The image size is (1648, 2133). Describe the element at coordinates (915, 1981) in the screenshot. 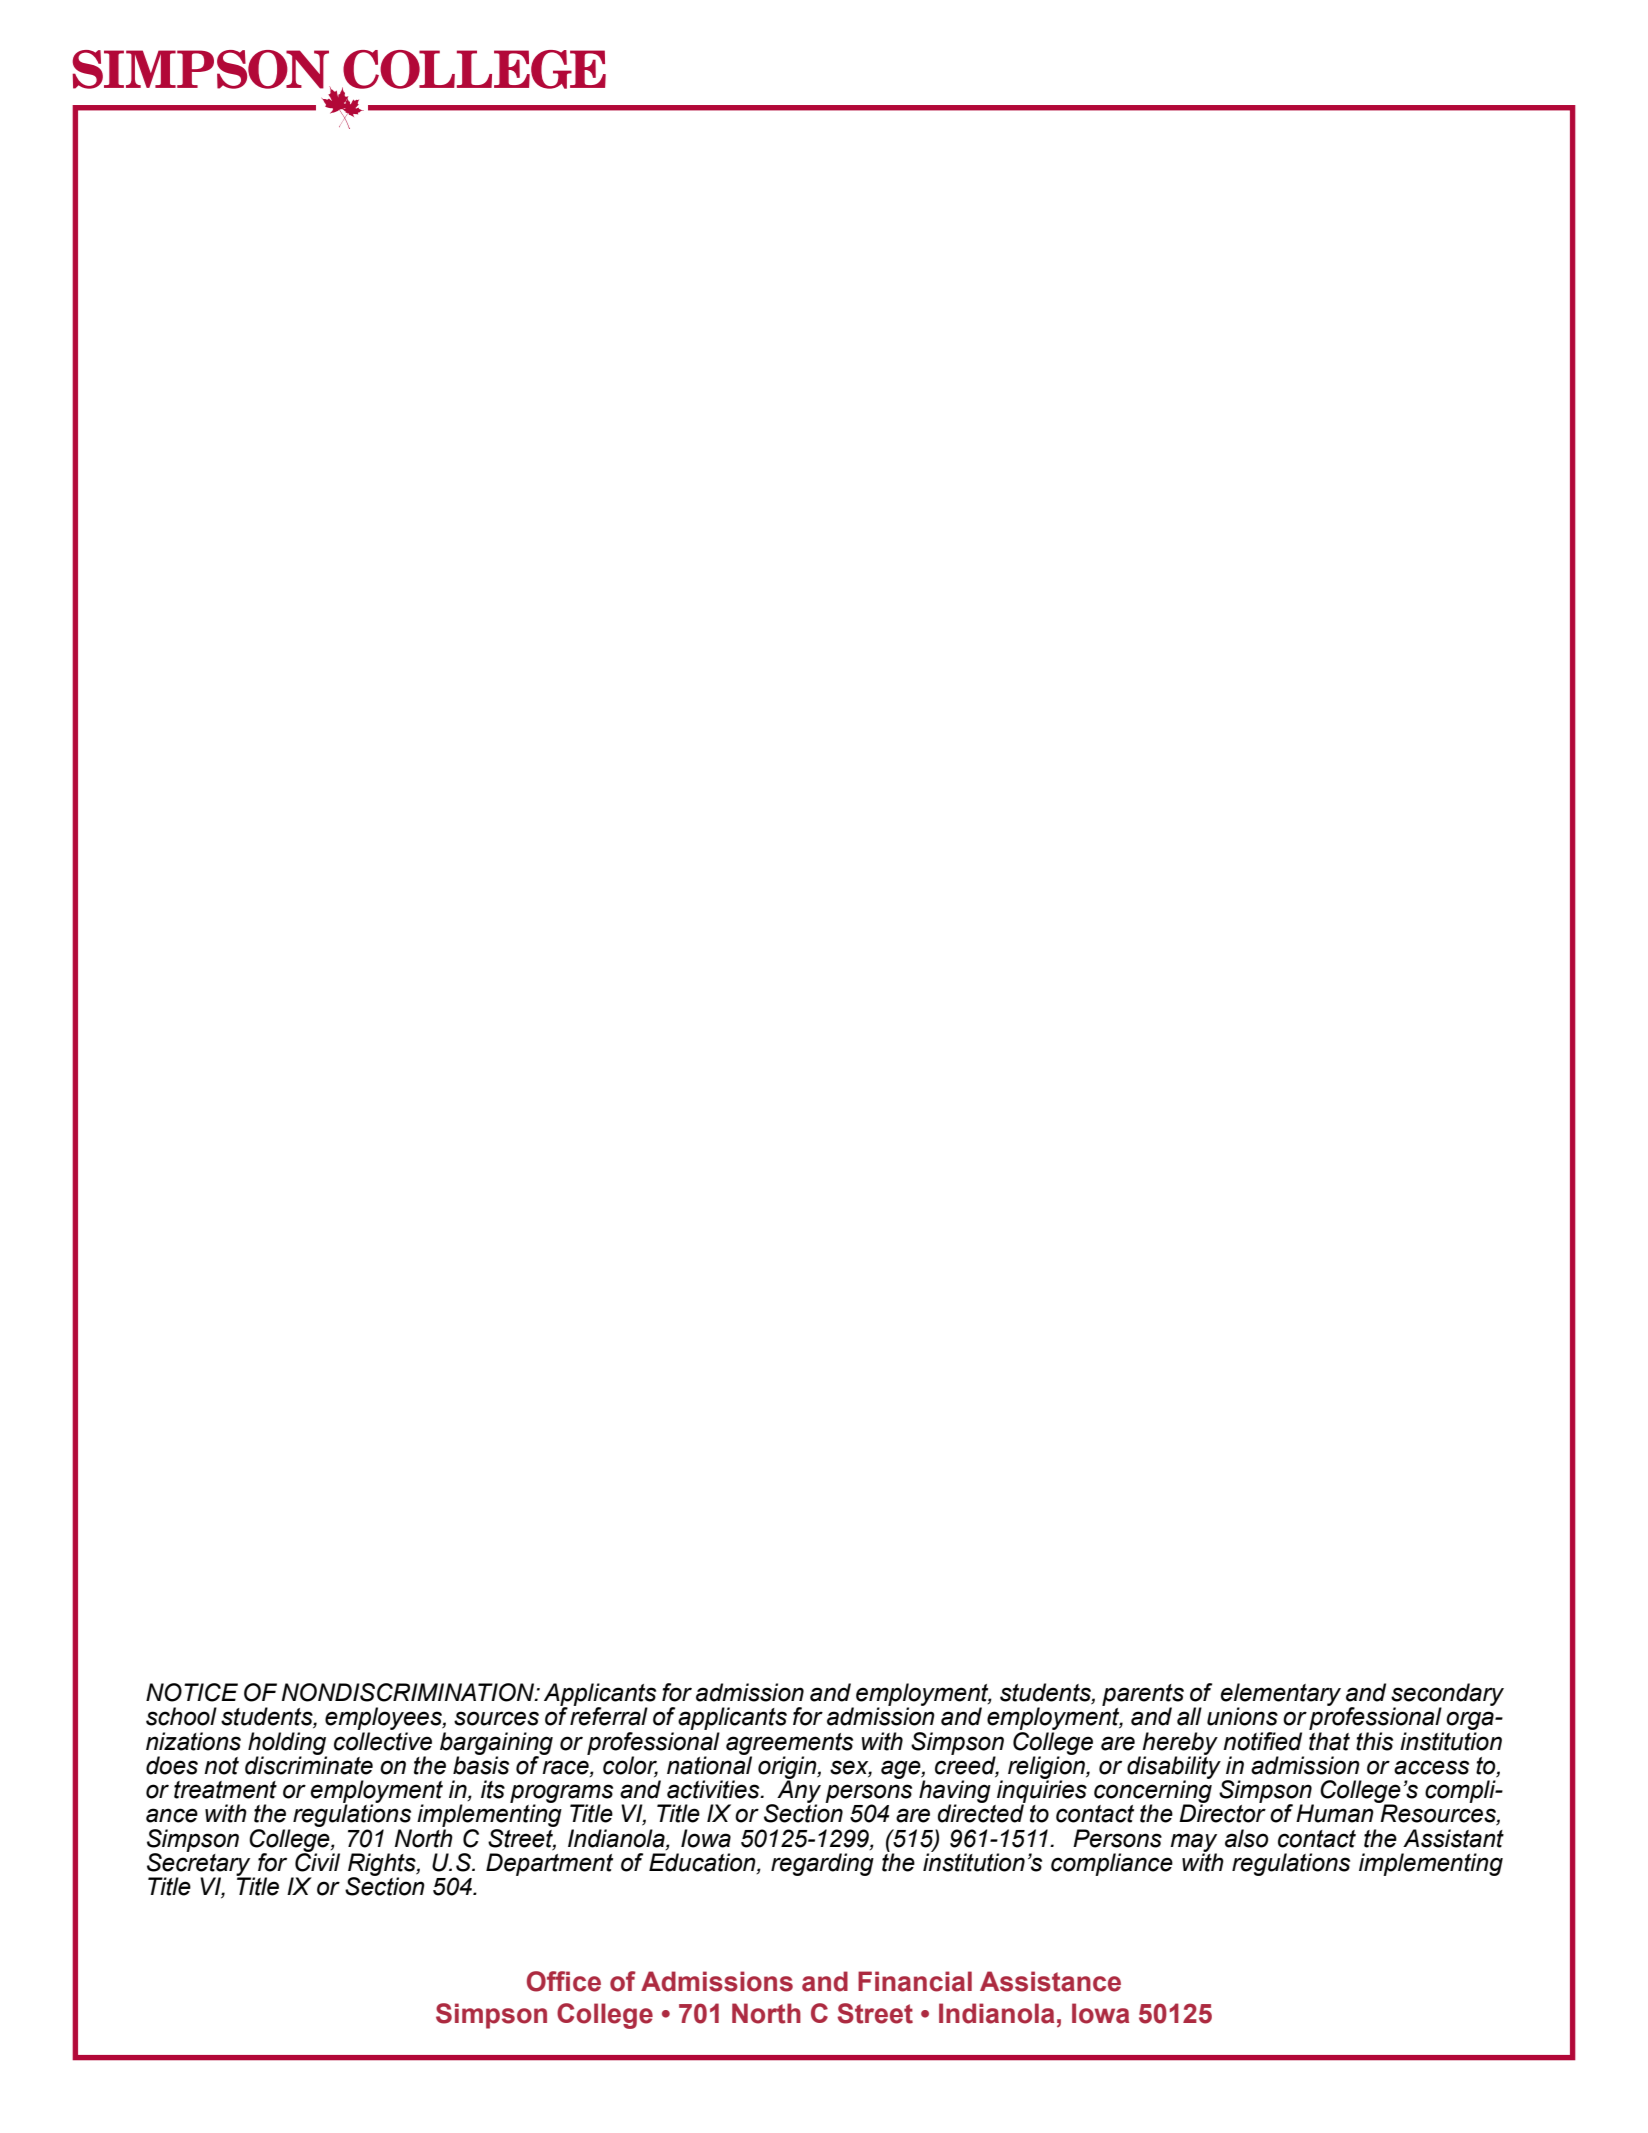

I see `Financial` at that location.
